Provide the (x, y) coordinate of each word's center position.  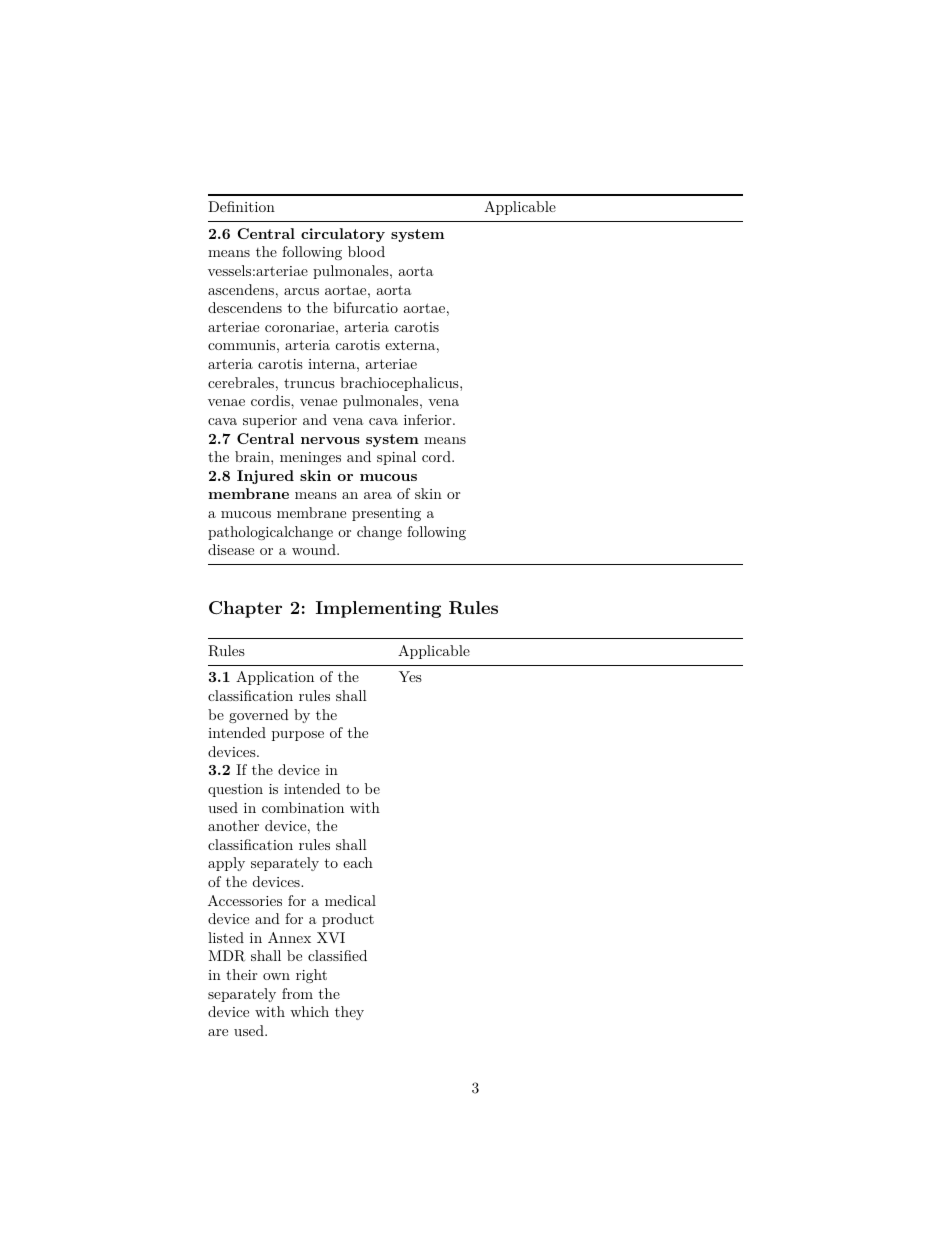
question (235, 790)
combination (303, 807)
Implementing (378, 609)
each (358, 862)
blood (366, 251)
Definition (241, 206)
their (241, 974)
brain (253, 456)
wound (315, 549)
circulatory (343, 235)
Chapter (245, 609)
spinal (396, 458)
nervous (330, 440)
